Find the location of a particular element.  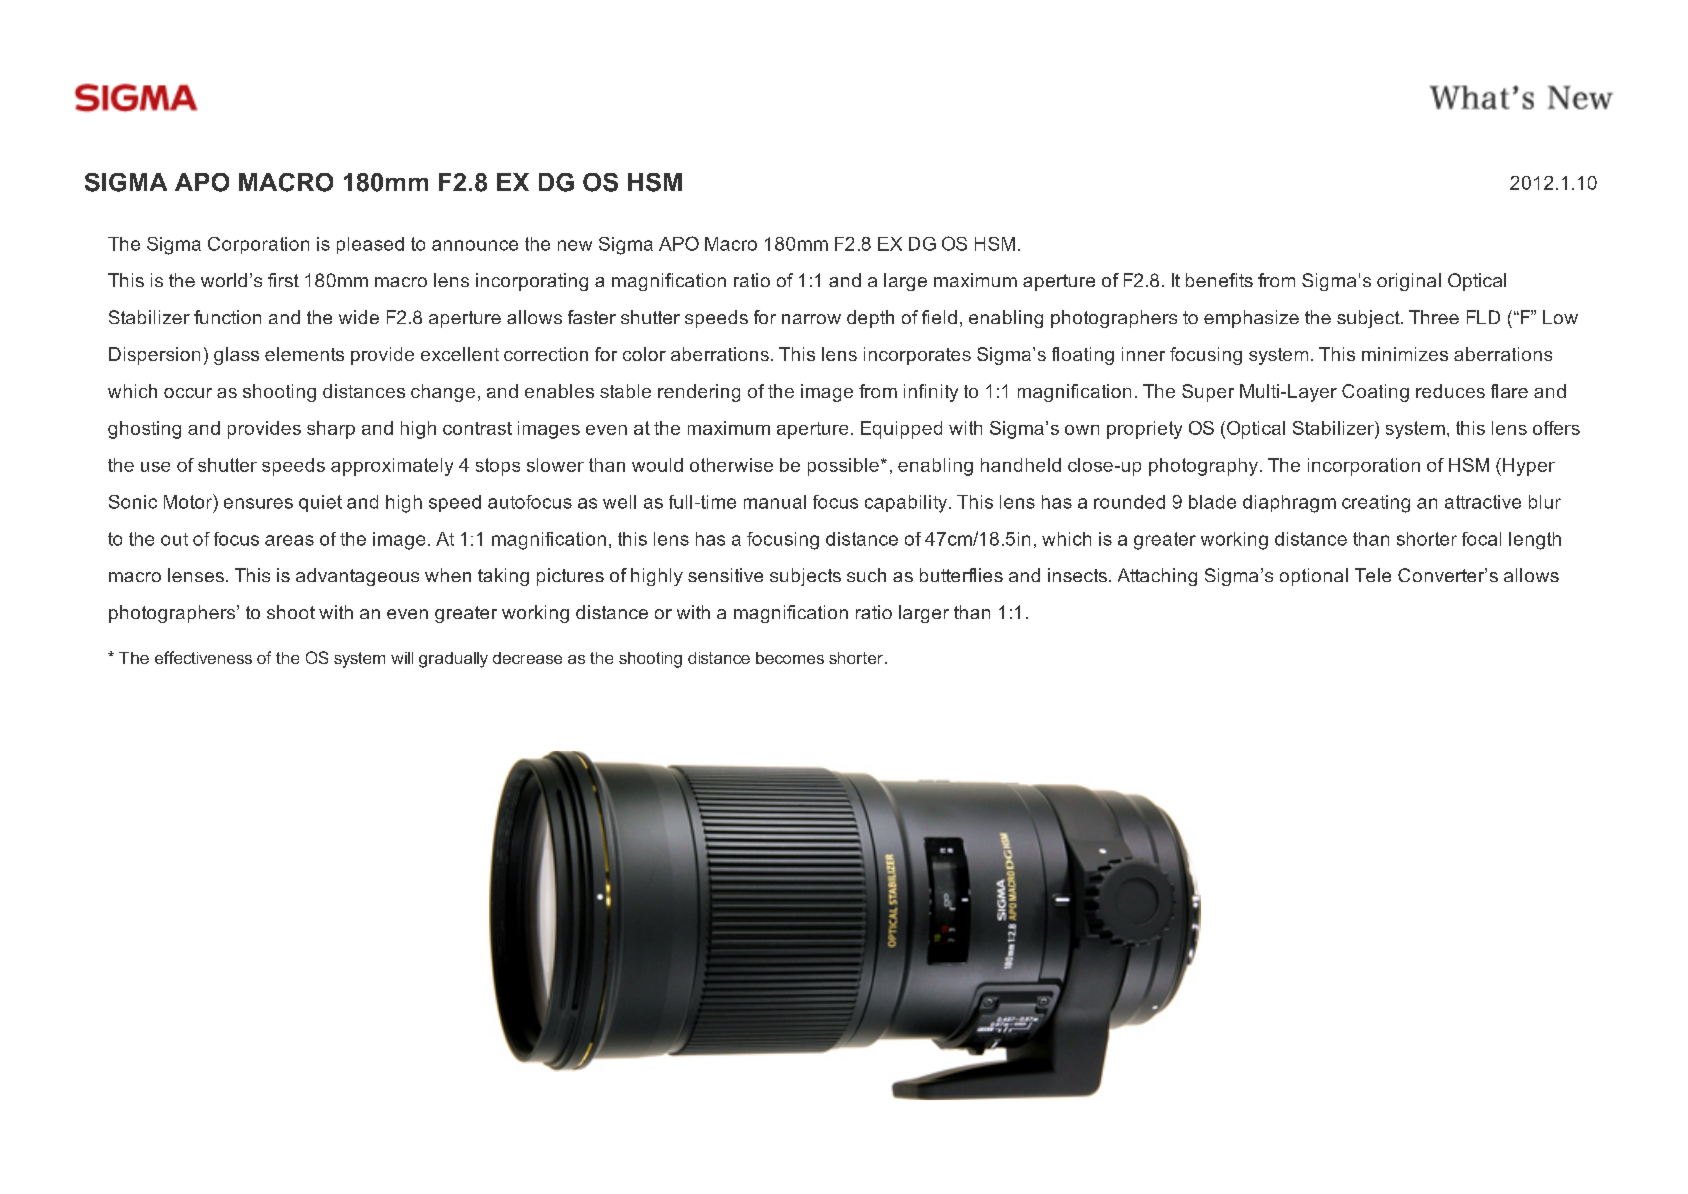

becomes is located at coordinates (790, 658).
